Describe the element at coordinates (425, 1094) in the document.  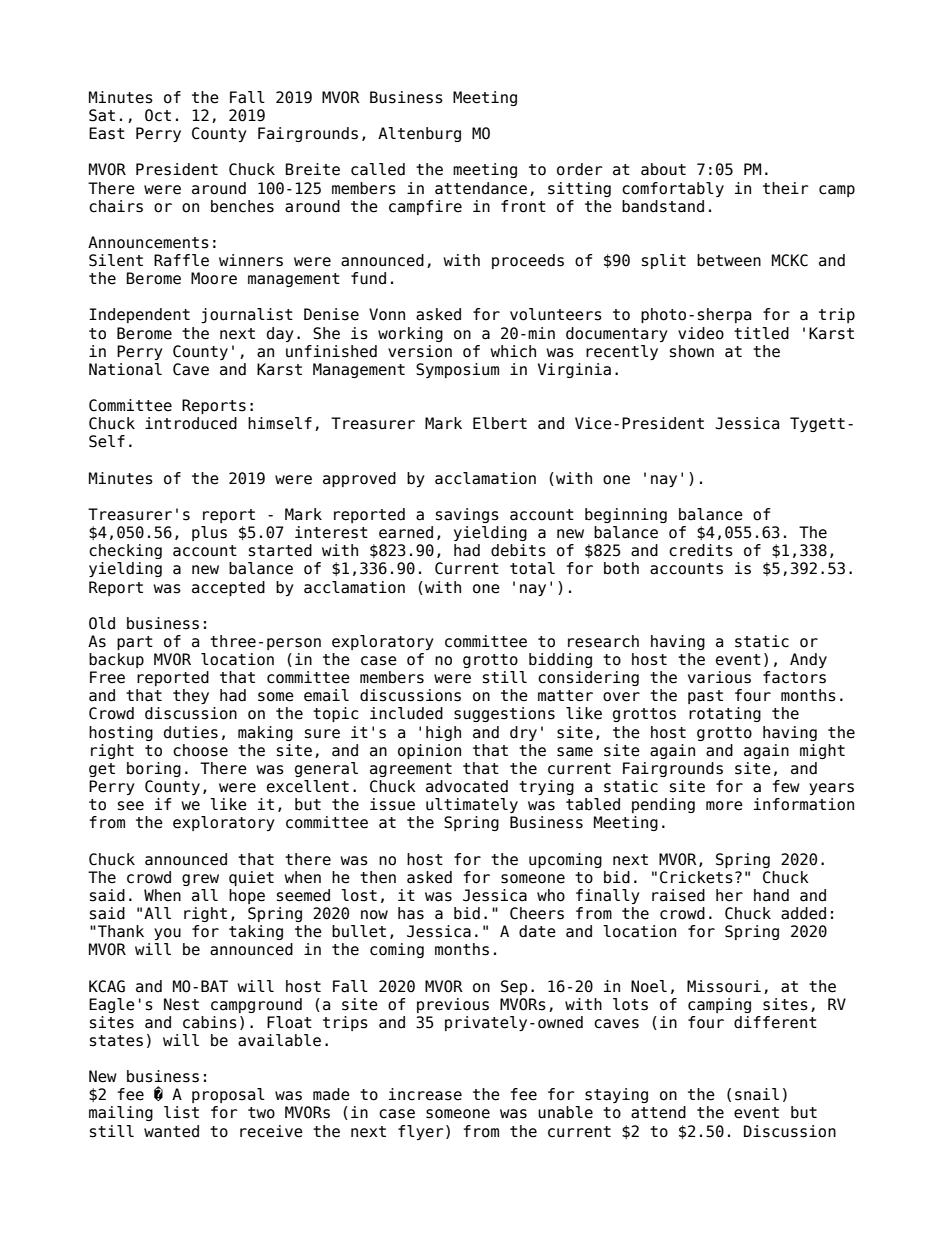
I see `increase` at that location.
